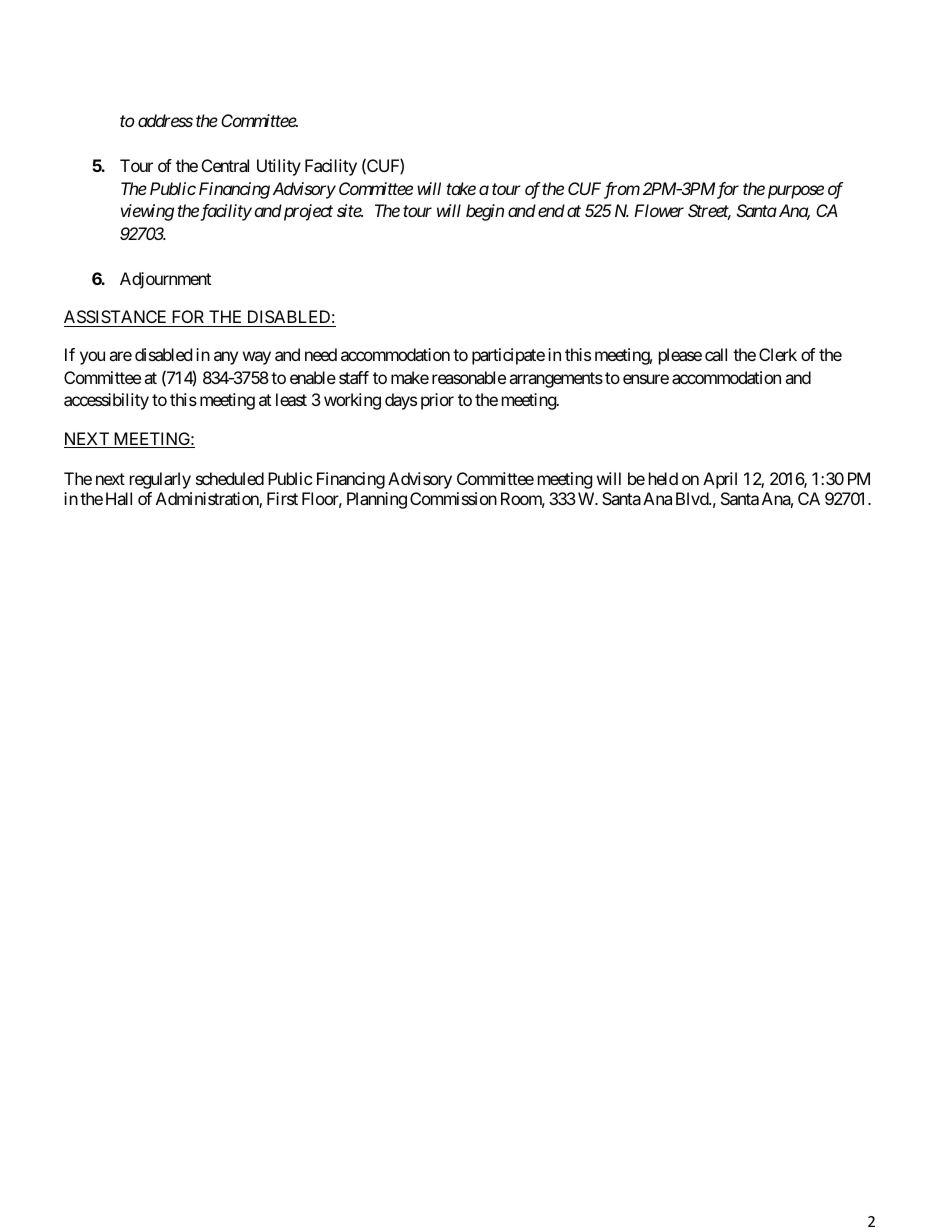 The height and width of the screenshot is (1232, 952). Describe the element at coordinates (160, 480) in the screenshot. I see `regularly` at that location.
